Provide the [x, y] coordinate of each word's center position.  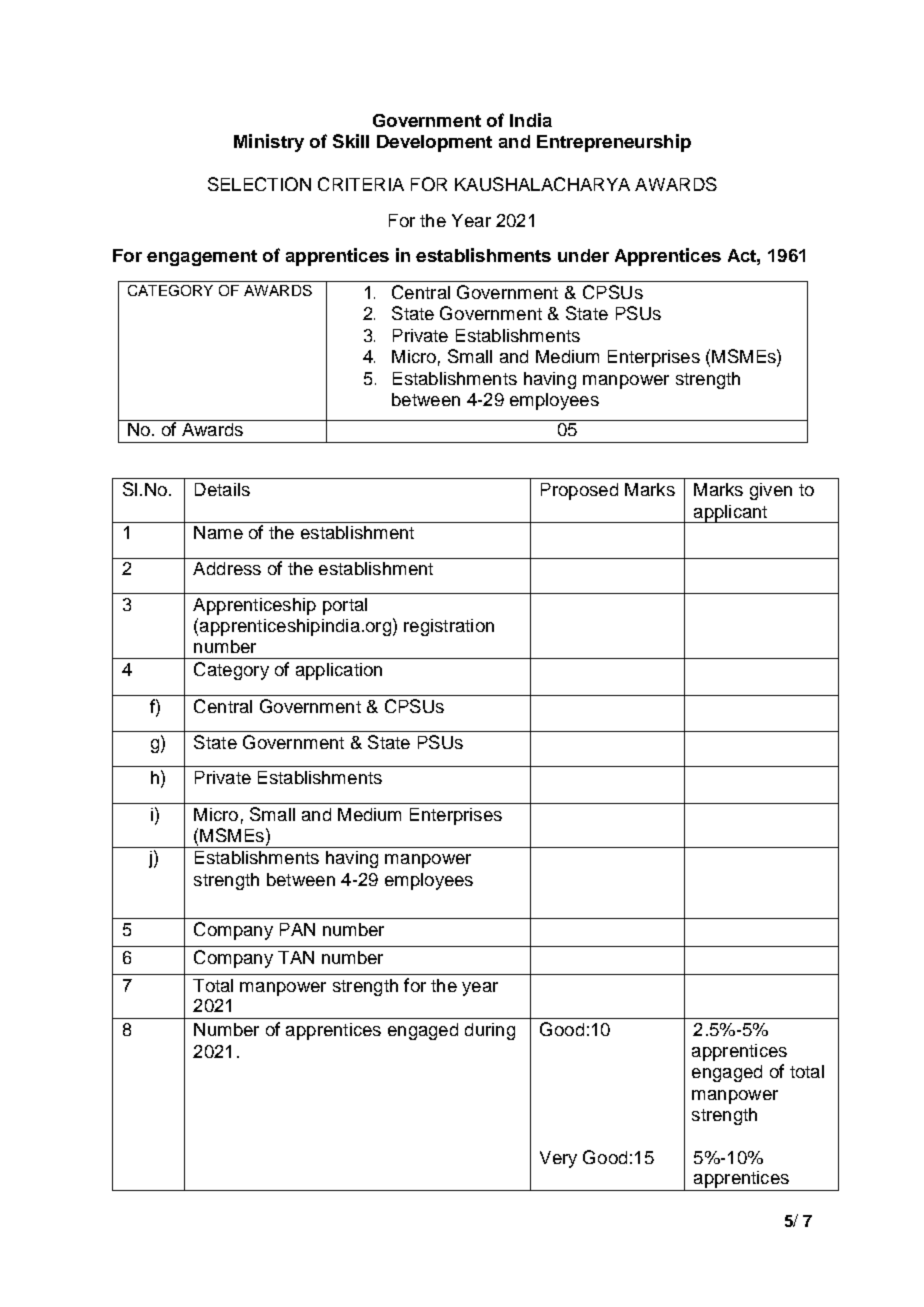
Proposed [579, 491]
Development [434, 143]
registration [449, 627]
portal [345, 606]
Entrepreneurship [614, 143]
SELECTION [259, 184]
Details [222, 489]
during [490, 1031]
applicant [730, 514]
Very [558, 1159]
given [771, 491]
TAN [296, 957]
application [339, 671]
